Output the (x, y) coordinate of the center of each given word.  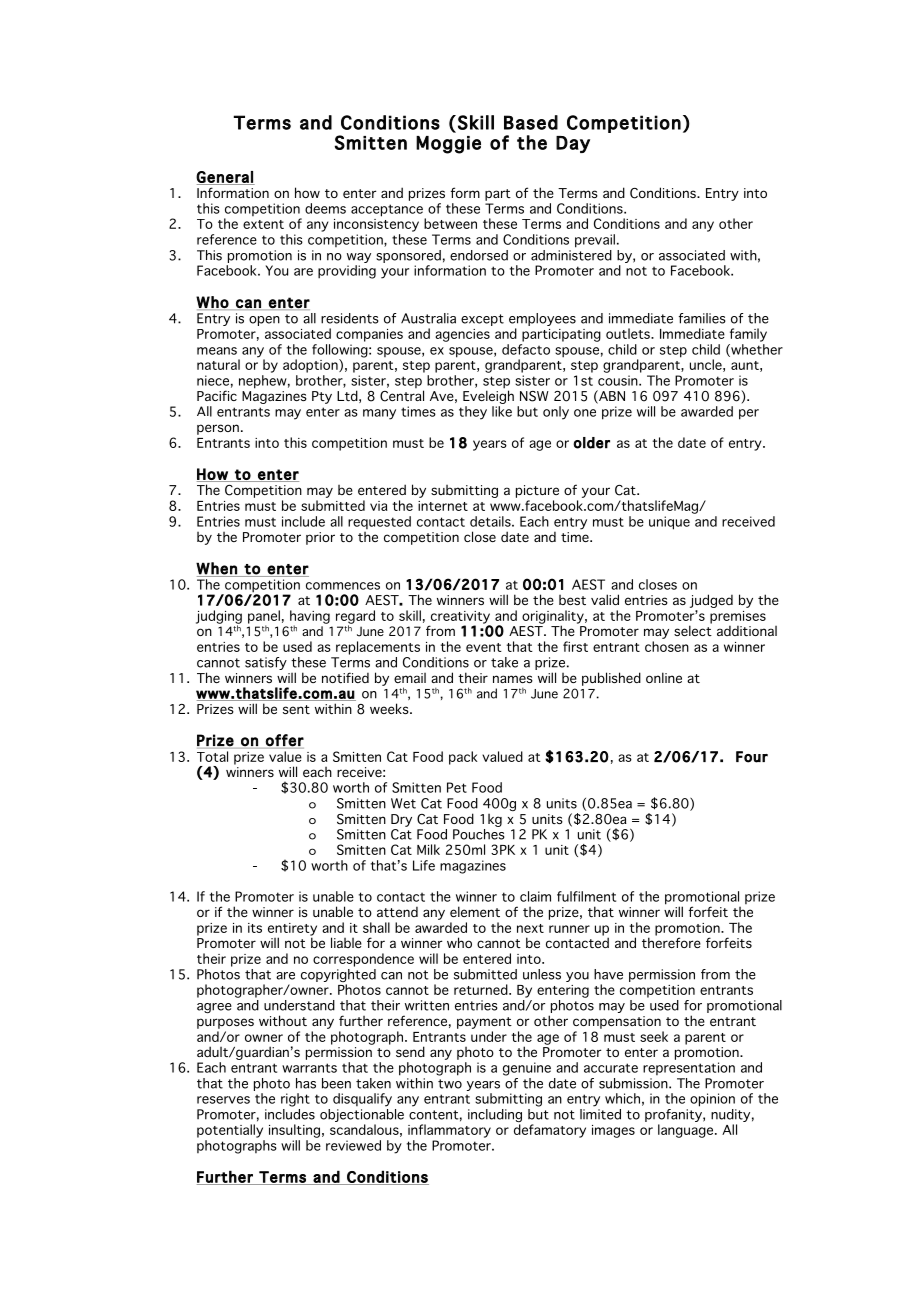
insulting (294, 1131)
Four (752, 757)
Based (531, 122)
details (491, 521)
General (225, 178)
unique (669, 523)
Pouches (479, 833)
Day (573, 144)
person (218, 429)
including (495, 1117)
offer (285, 740)
